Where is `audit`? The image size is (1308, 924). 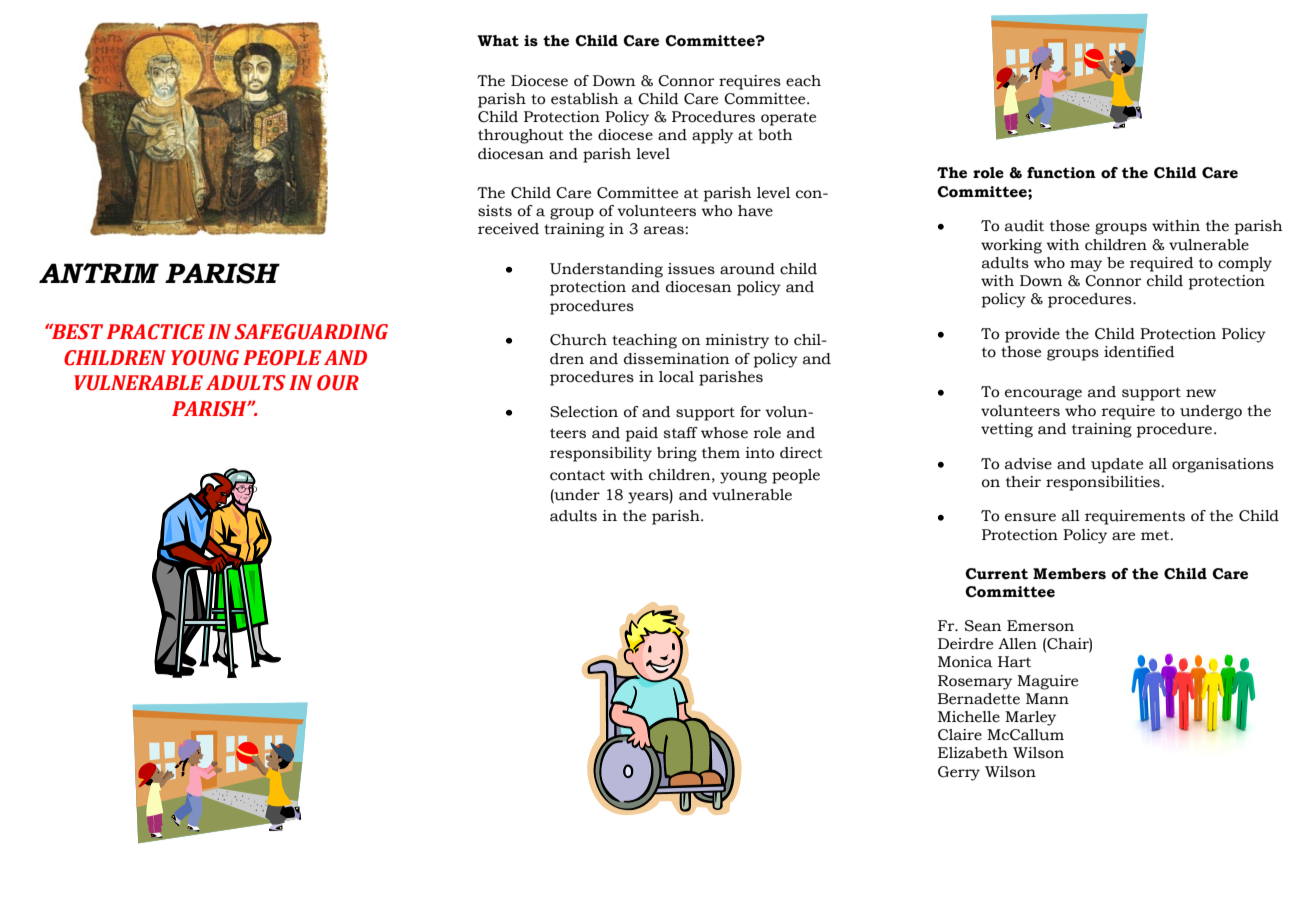
audit is located at coordinates (1024, 226).
